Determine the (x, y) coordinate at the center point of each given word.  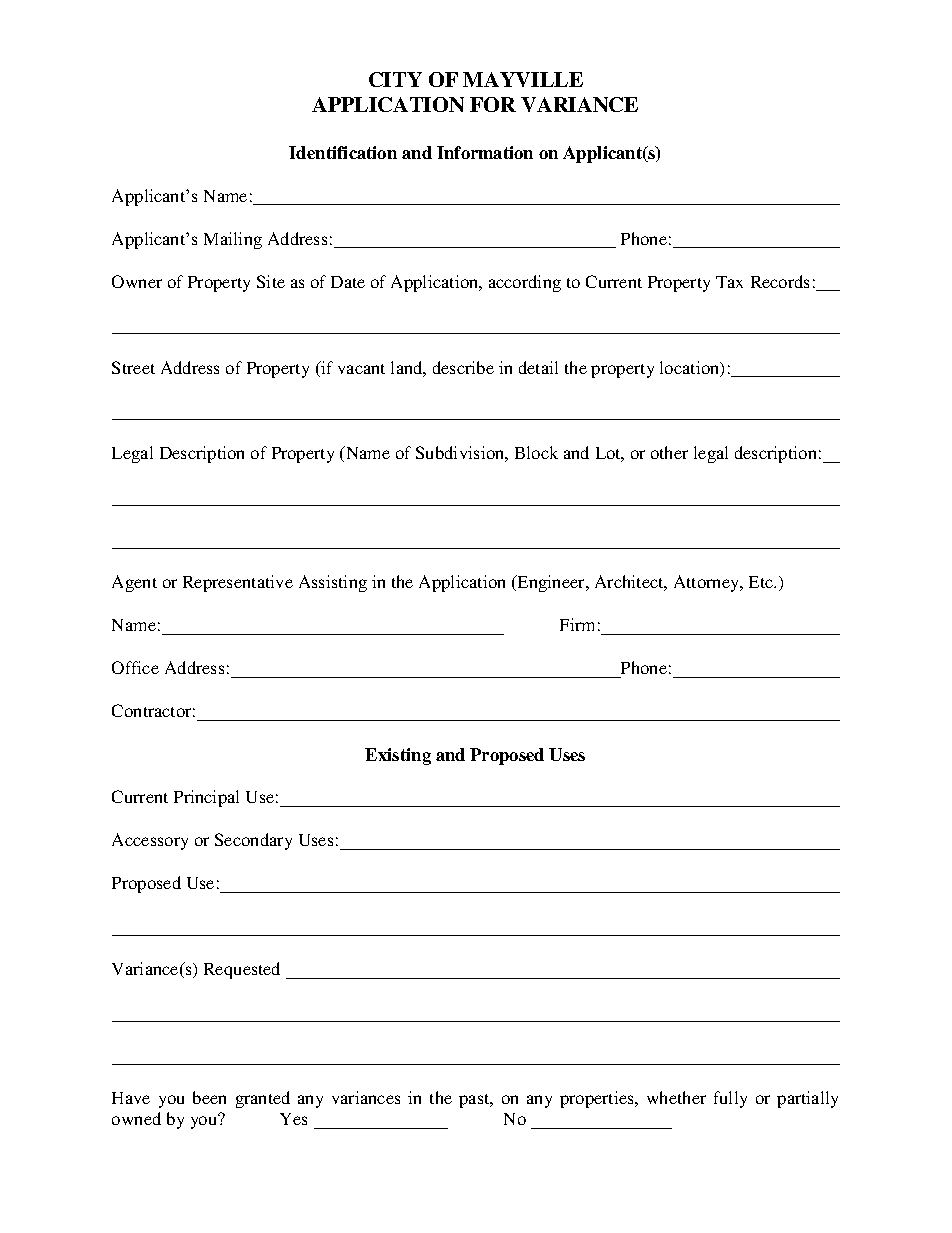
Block (536, 452)
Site (271, 281)
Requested (242, 970)
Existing (398, 756)
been (209, 1097)
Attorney (708, 583)
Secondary (253, 841)
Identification (343, 152)
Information (485, 152)
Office (135, 667)
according (525, 283)
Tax (729, 282)
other (669, 452)
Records (780, 281)
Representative (238, 583)
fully (730, 1099)
